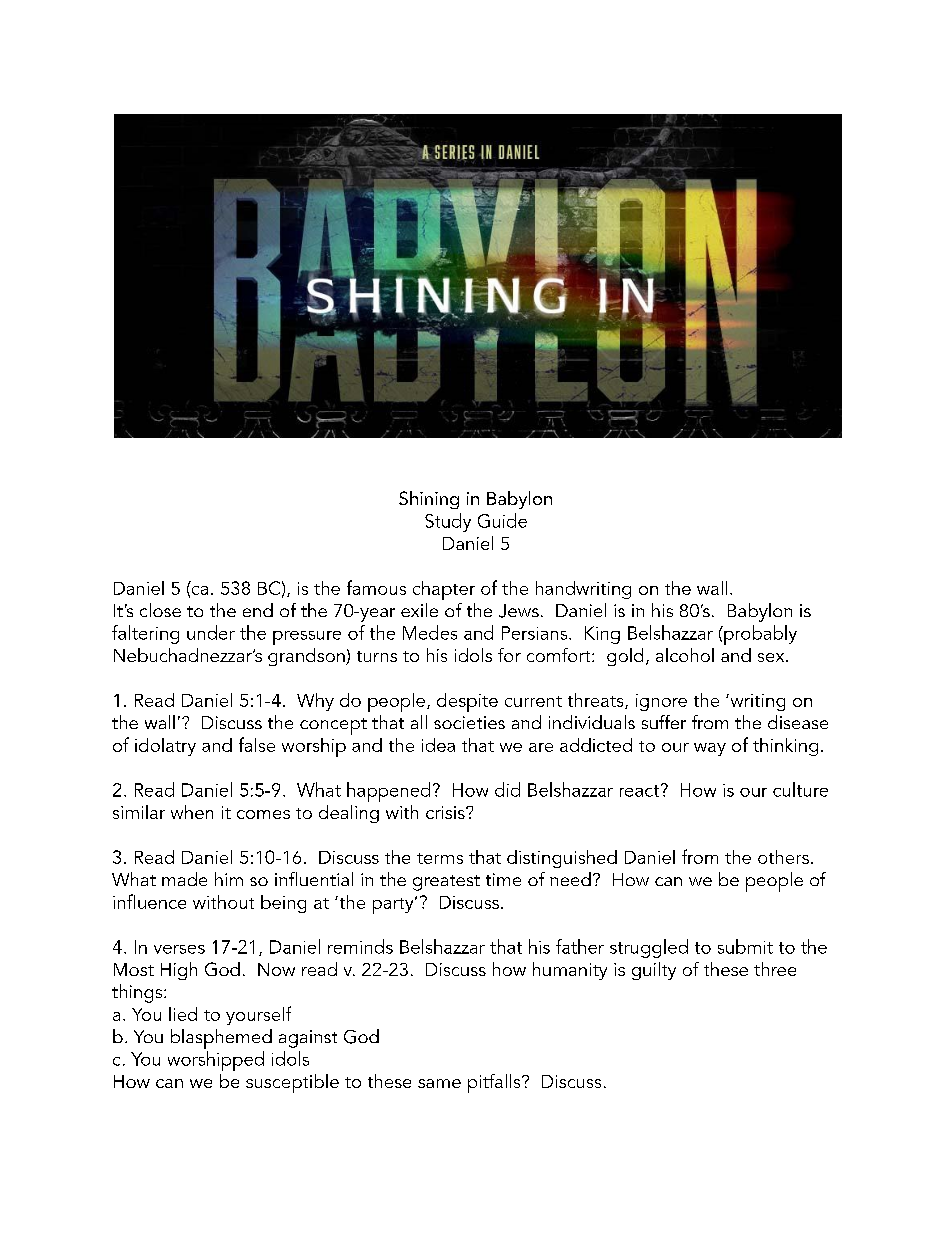  Describe the element at coordinates (229, 879) in the page. I see `him` at that location.
